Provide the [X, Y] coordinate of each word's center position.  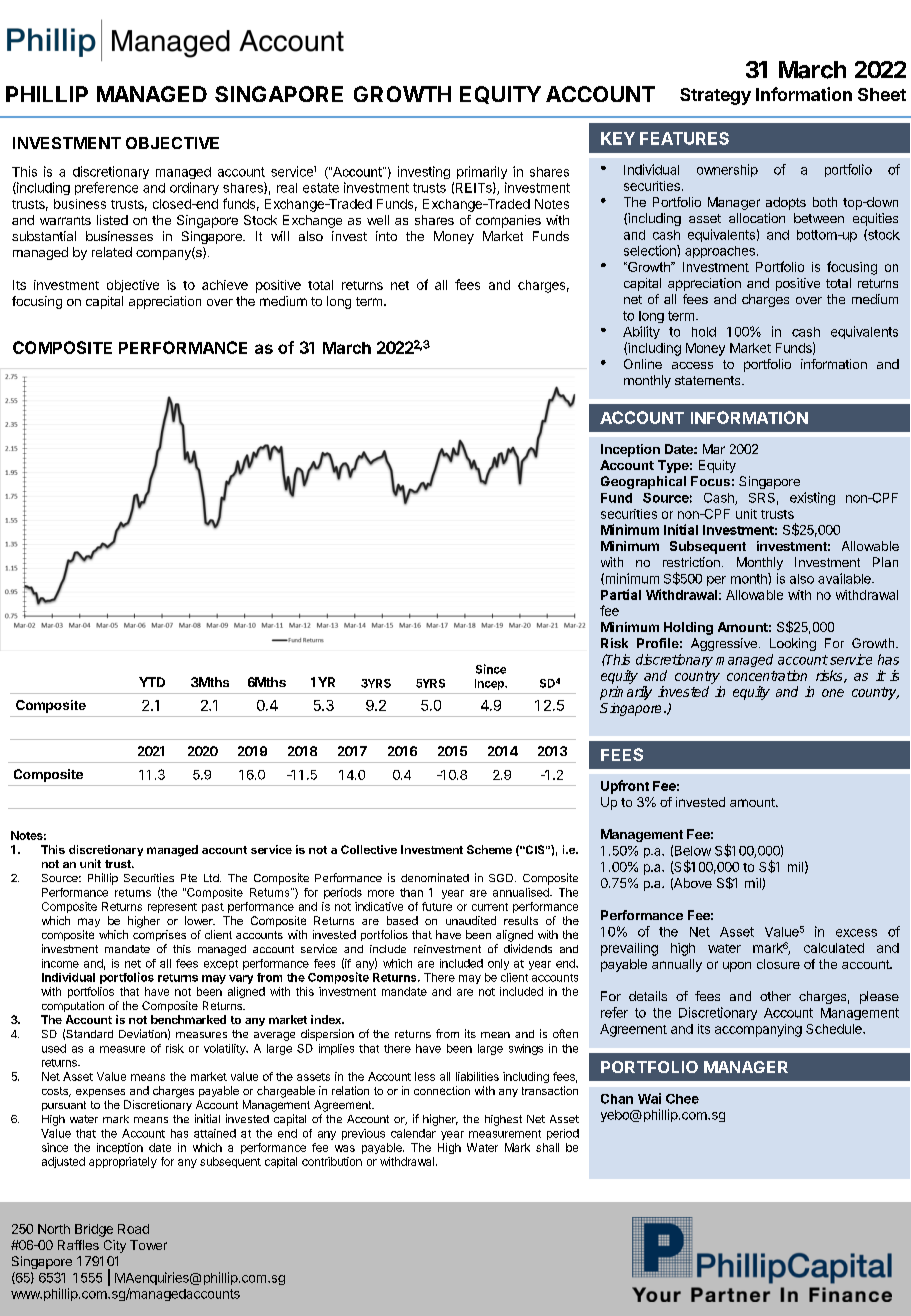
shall [547, 1147]
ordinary [194, 188]
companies [508, 221]
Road [133, 1229]
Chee [682, 1099]
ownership [727, 170]
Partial [621, 594]
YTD [152, 682]
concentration [767, 675]
